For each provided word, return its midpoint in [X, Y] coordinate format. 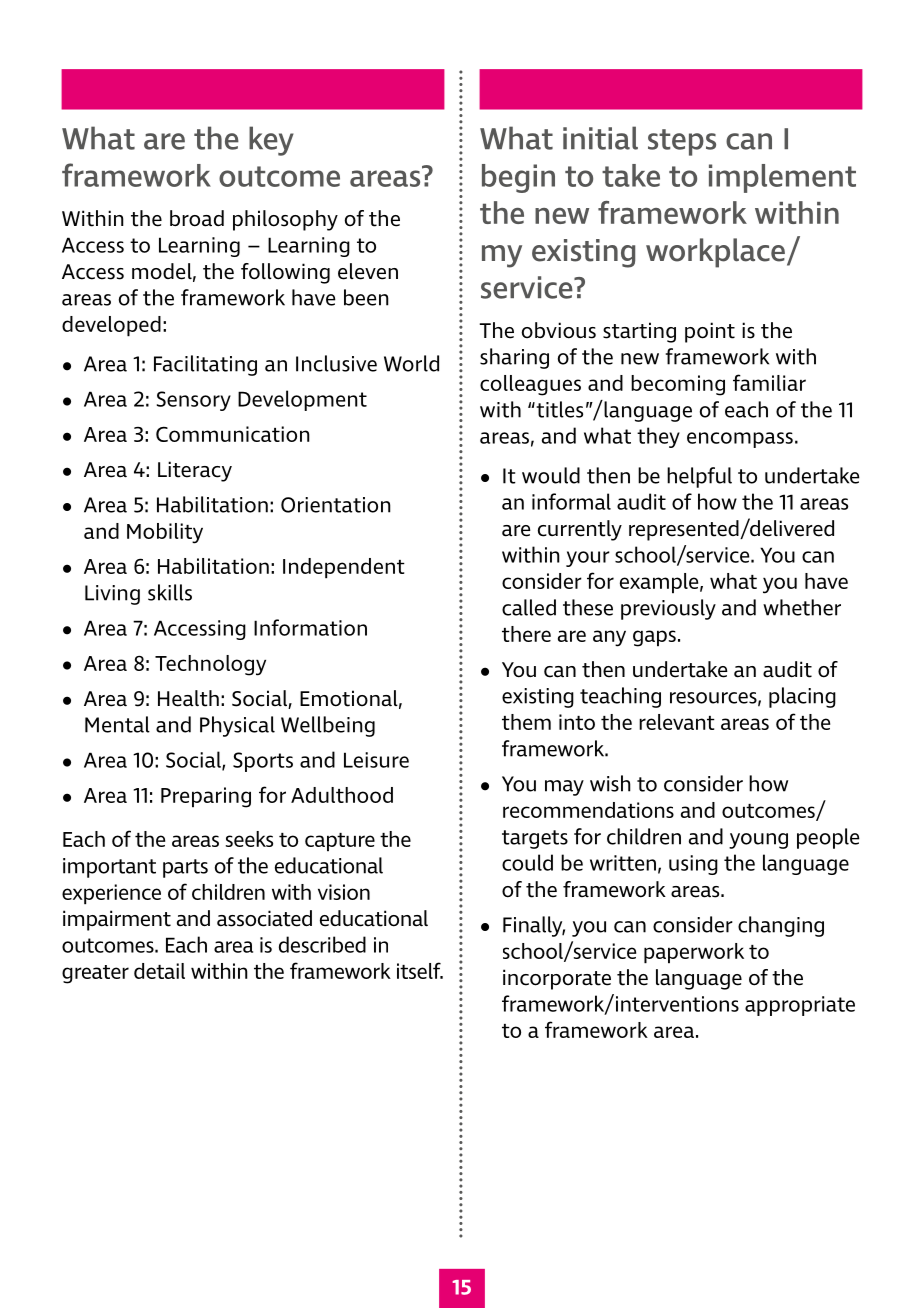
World [411, 363]
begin [518, 178]
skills [170, 592]
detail [159, 971]
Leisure [376, 760]
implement [782, 178]
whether [802, 607]
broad [197, 218]
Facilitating [205, 365]
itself [420, 970]
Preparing [206, 797]
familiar [769, 382]
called [529, 607]
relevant [677, 722]
